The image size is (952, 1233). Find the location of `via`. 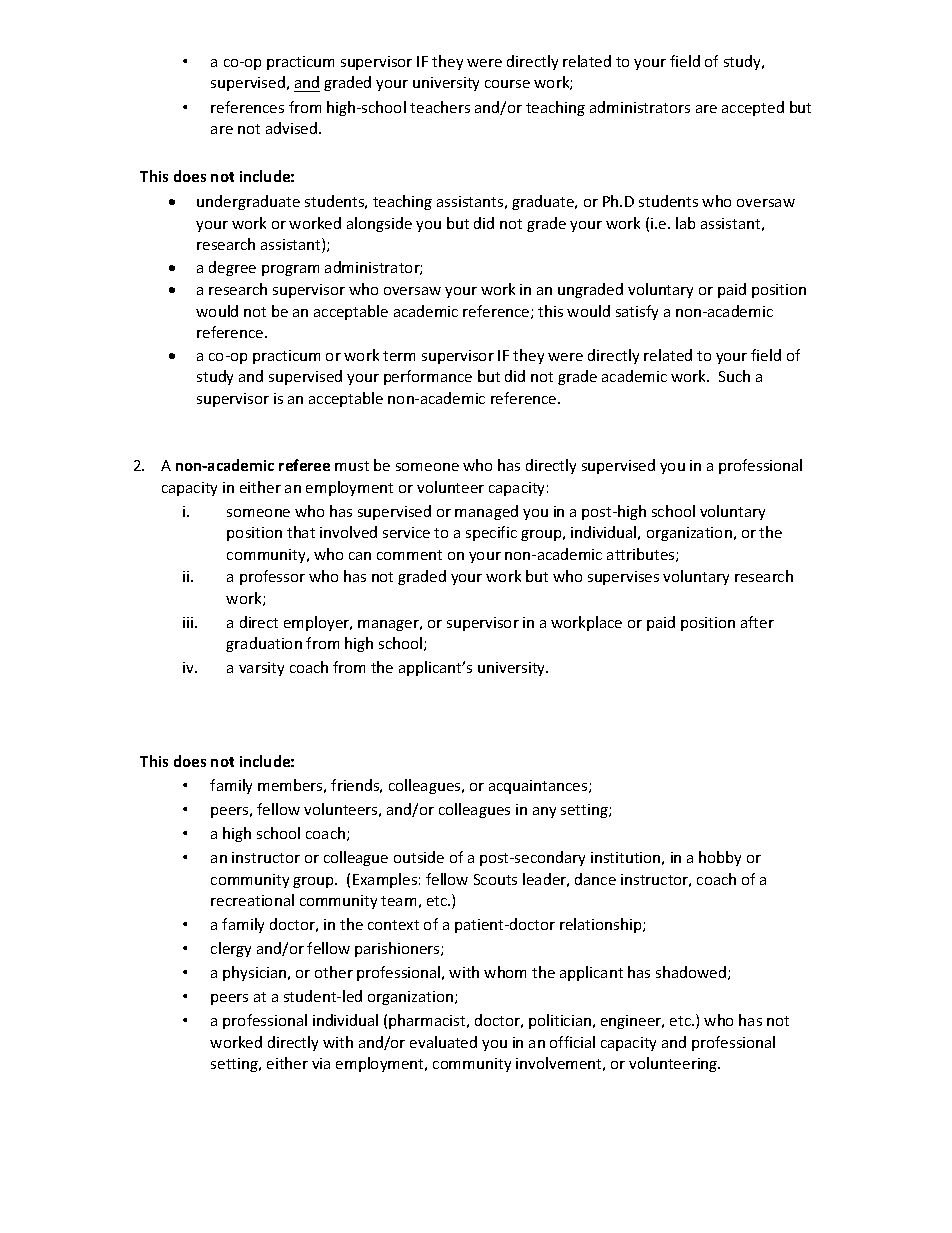

via is located at coordinates (321, 1063).
